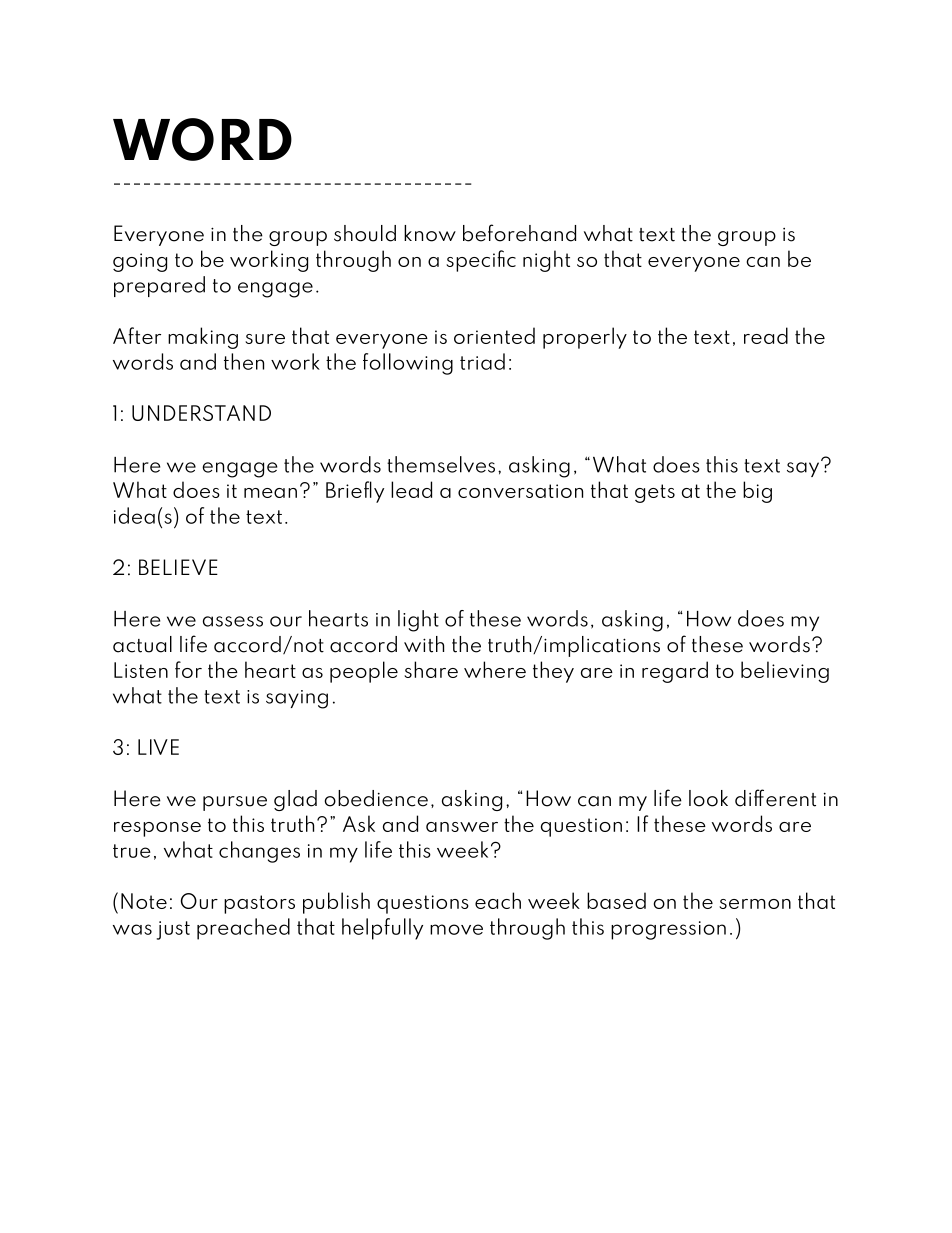  What do you see at coordinates (418, 621) in the screenshot?
I see `light` at bounding box center [418, 621].
